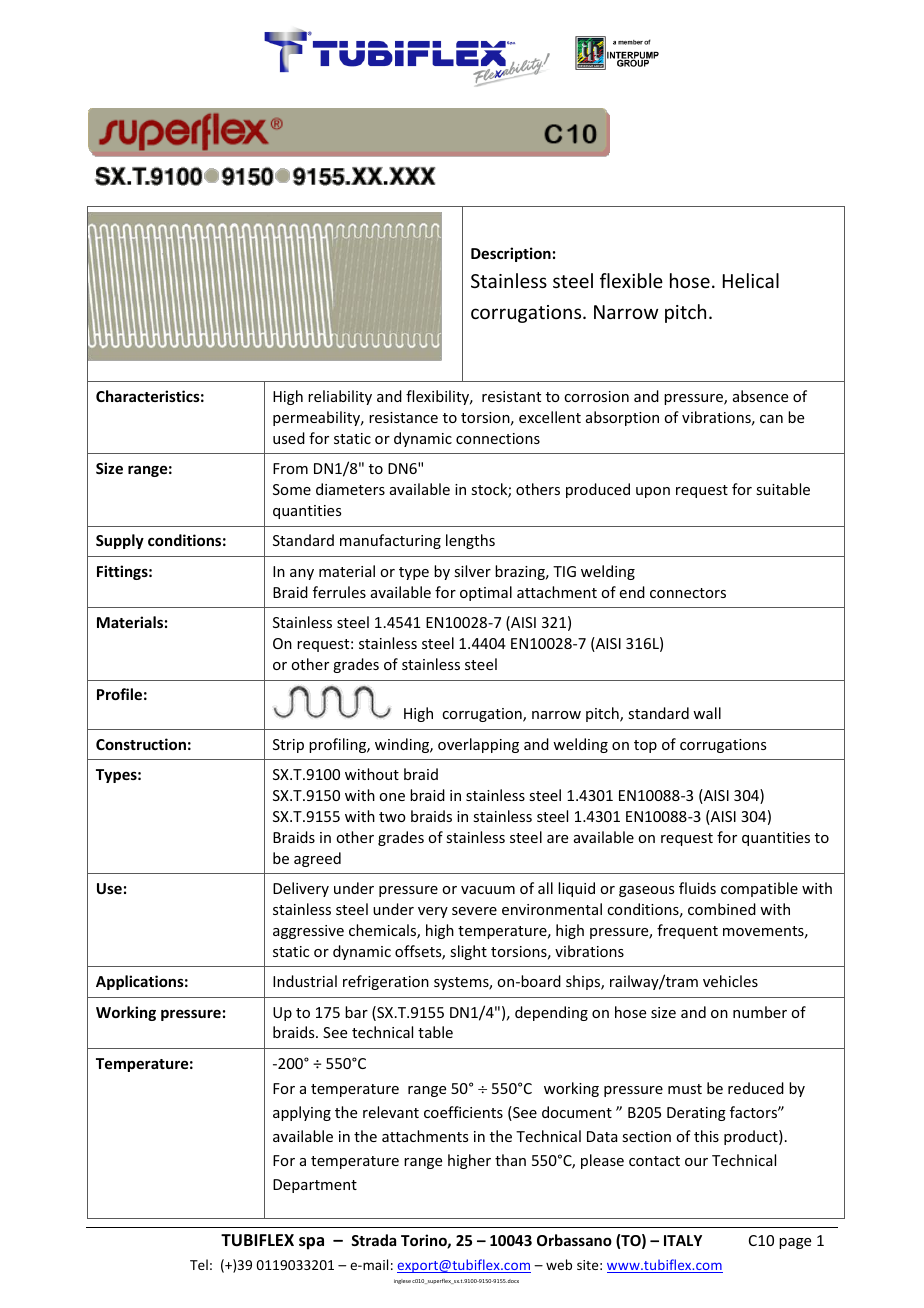 The image size is (924, 1308). What do you see at coordinates (199, 1264) in the document?
I see `Tel` at bounding box center [199, 1264].
